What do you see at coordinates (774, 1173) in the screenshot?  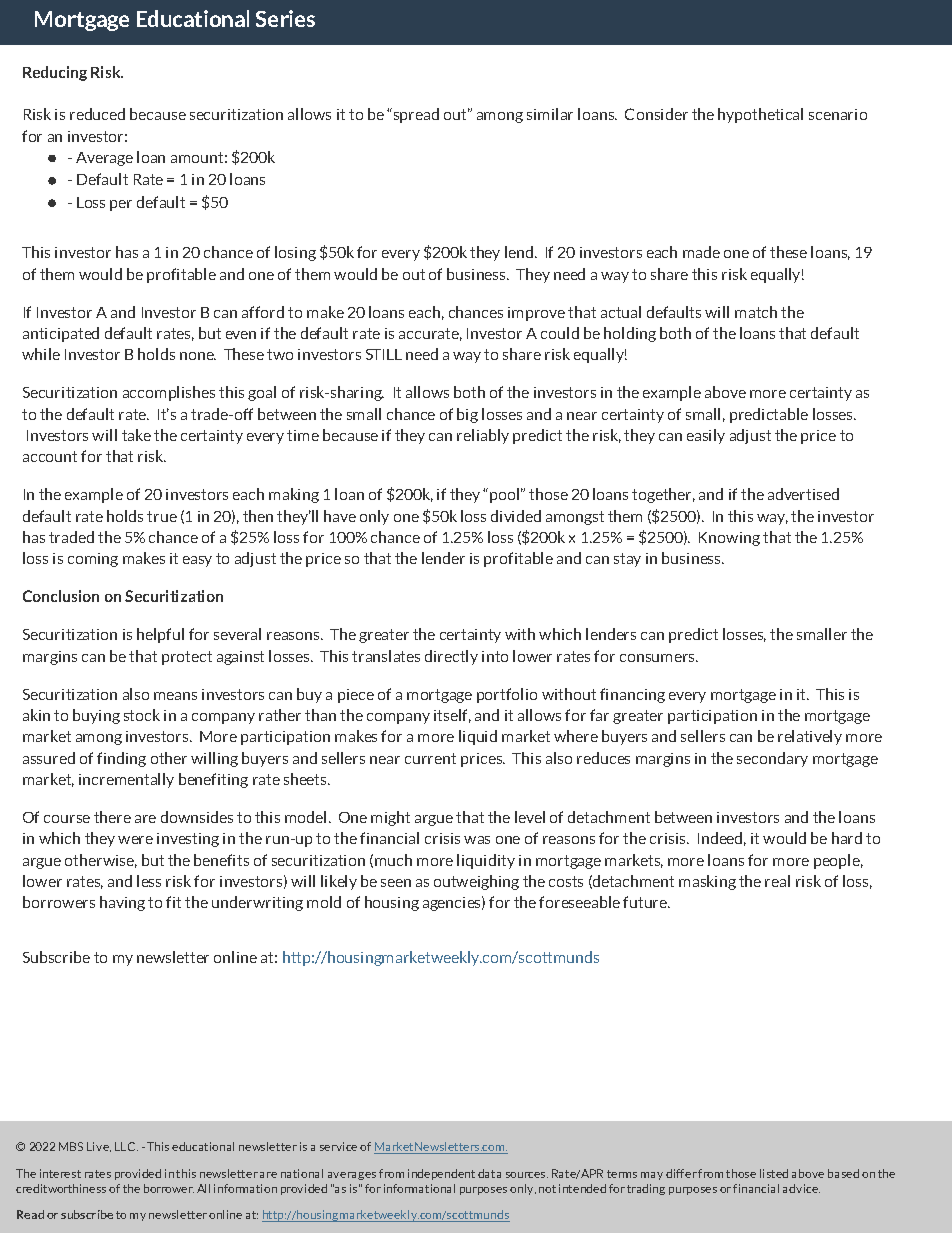 I see `listed` at bounding box center [774, 1173].
